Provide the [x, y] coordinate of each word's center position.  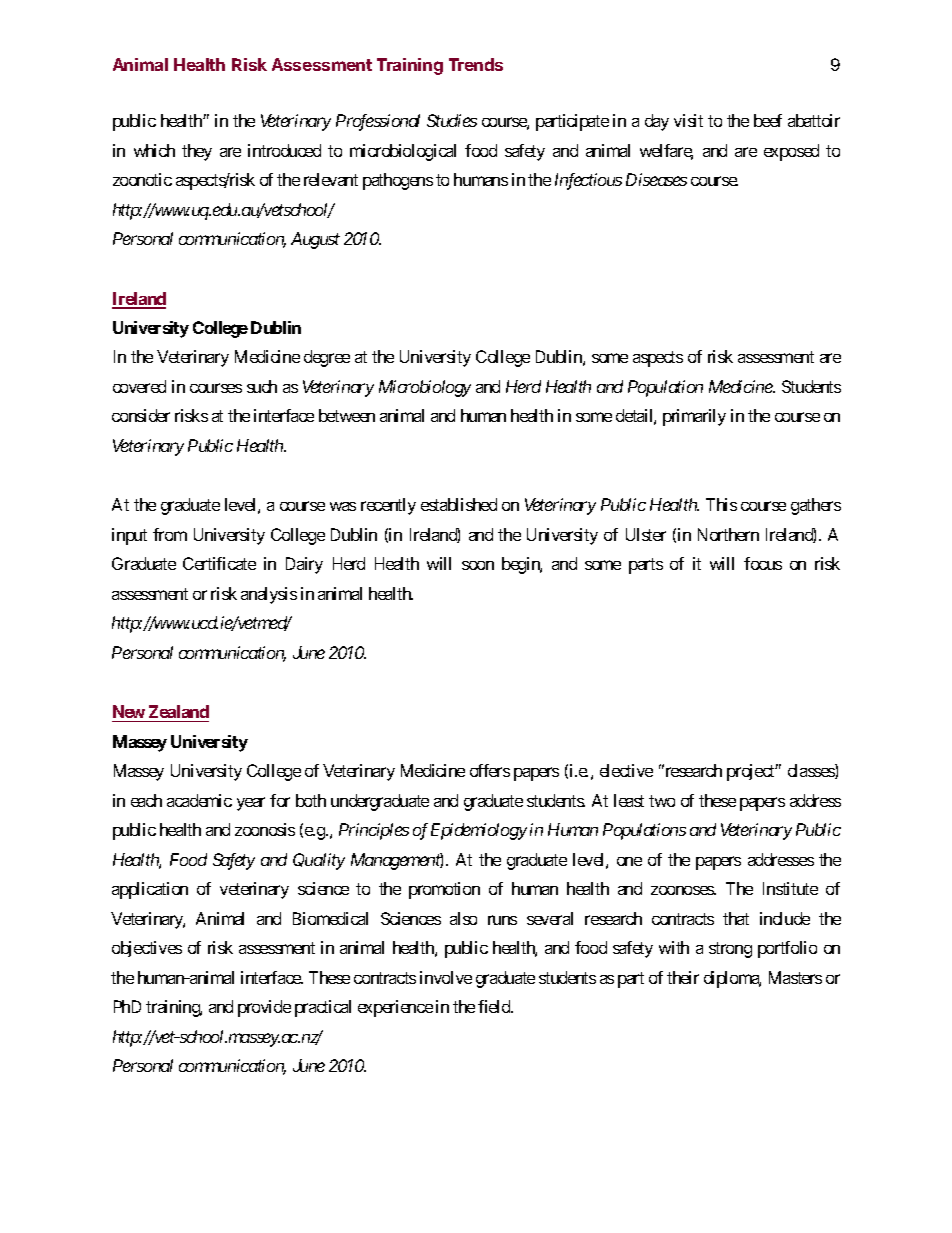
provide [264, 1008]
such [262, 386]
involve [446, 977]
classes [812, 771]
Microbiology [425, 388]
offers [490, 770]
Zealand [179, 711]
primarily [694, 417]
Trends [476, 64]
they [197, 152]
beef [768, 120]
